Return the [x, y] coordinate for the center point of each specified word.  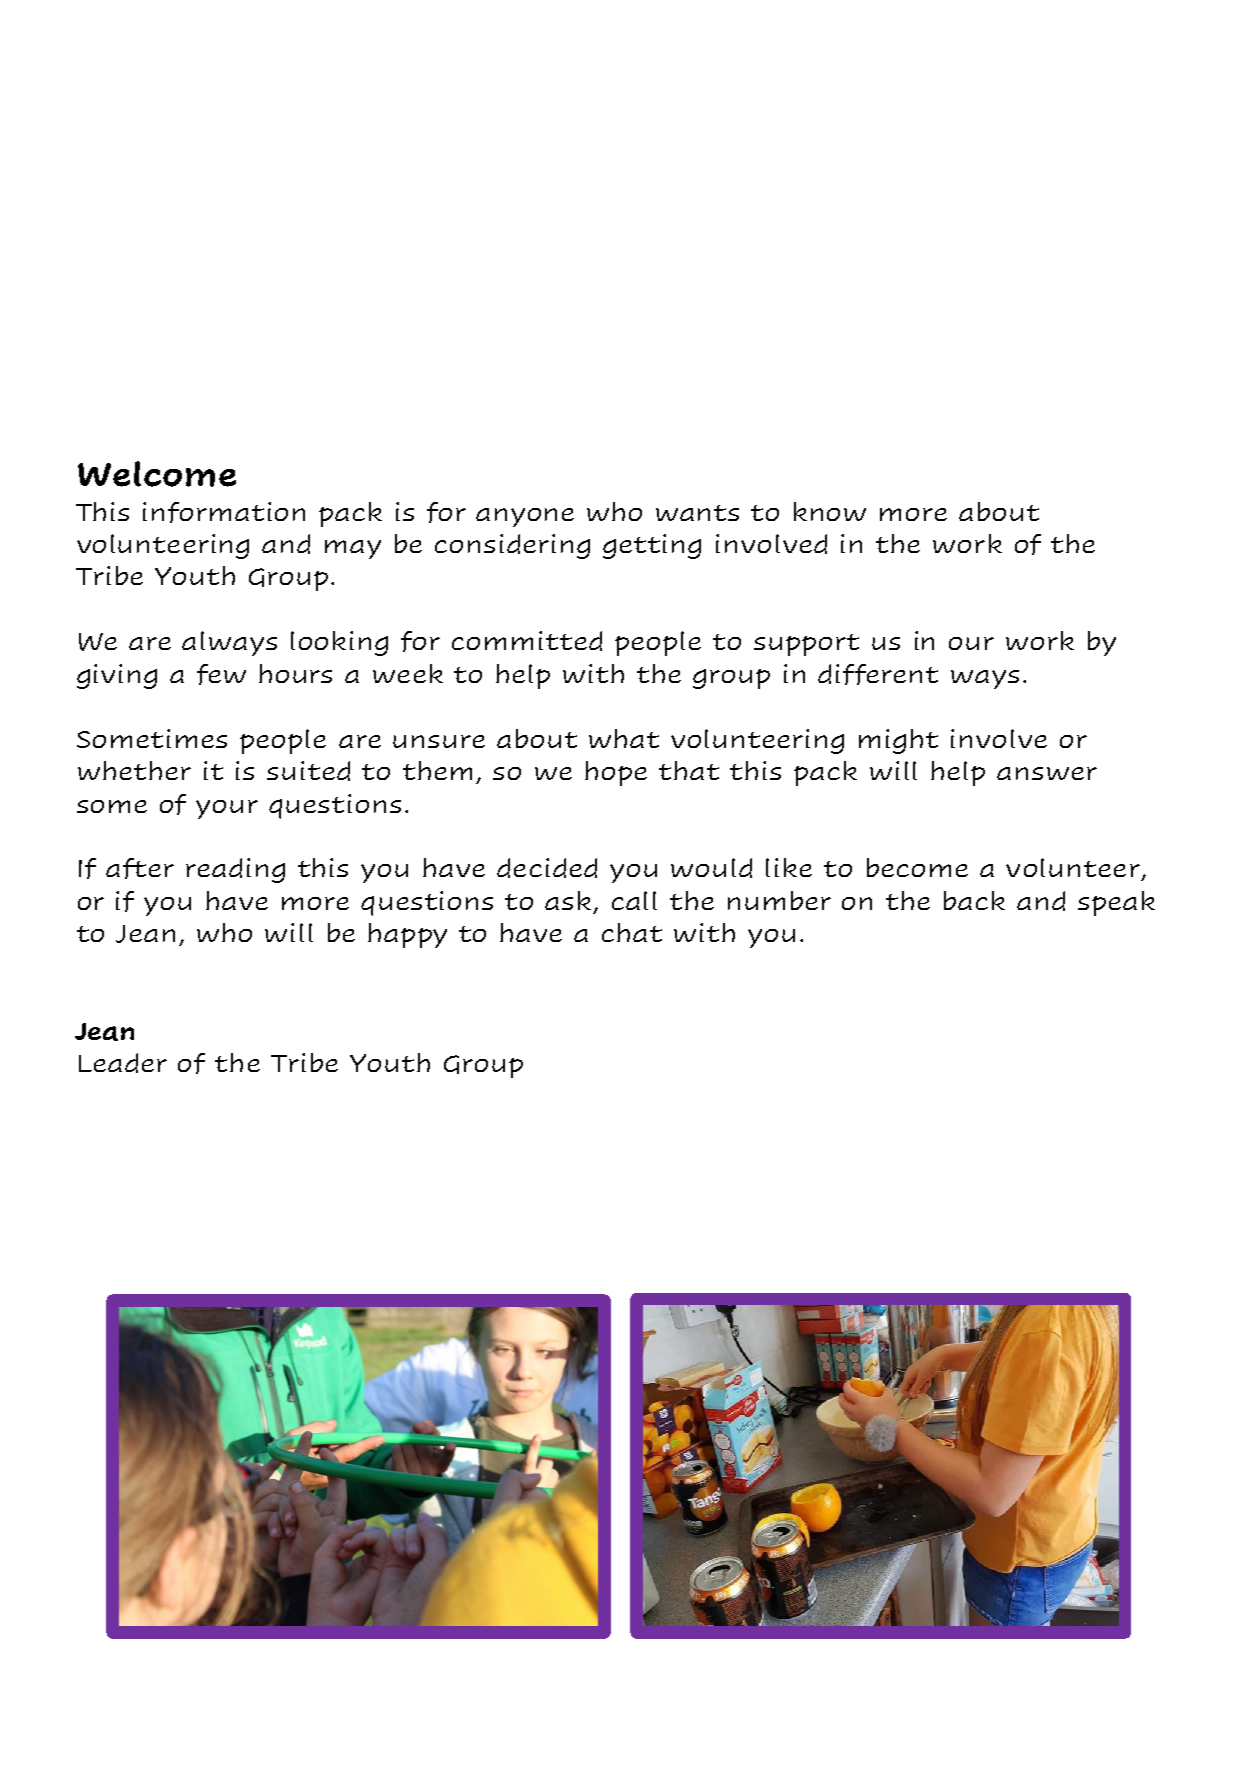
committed [527, 641]
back [974, 900]
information [224, 512]
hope [616, 773]
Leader [123, 1063]
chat [632, 932]
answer [1047, 773]
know [830, 511]
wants [697, 513]
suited [308, 771]
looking [339, 643]
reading [235, 870]
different [878, 674]
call [634, 900]
